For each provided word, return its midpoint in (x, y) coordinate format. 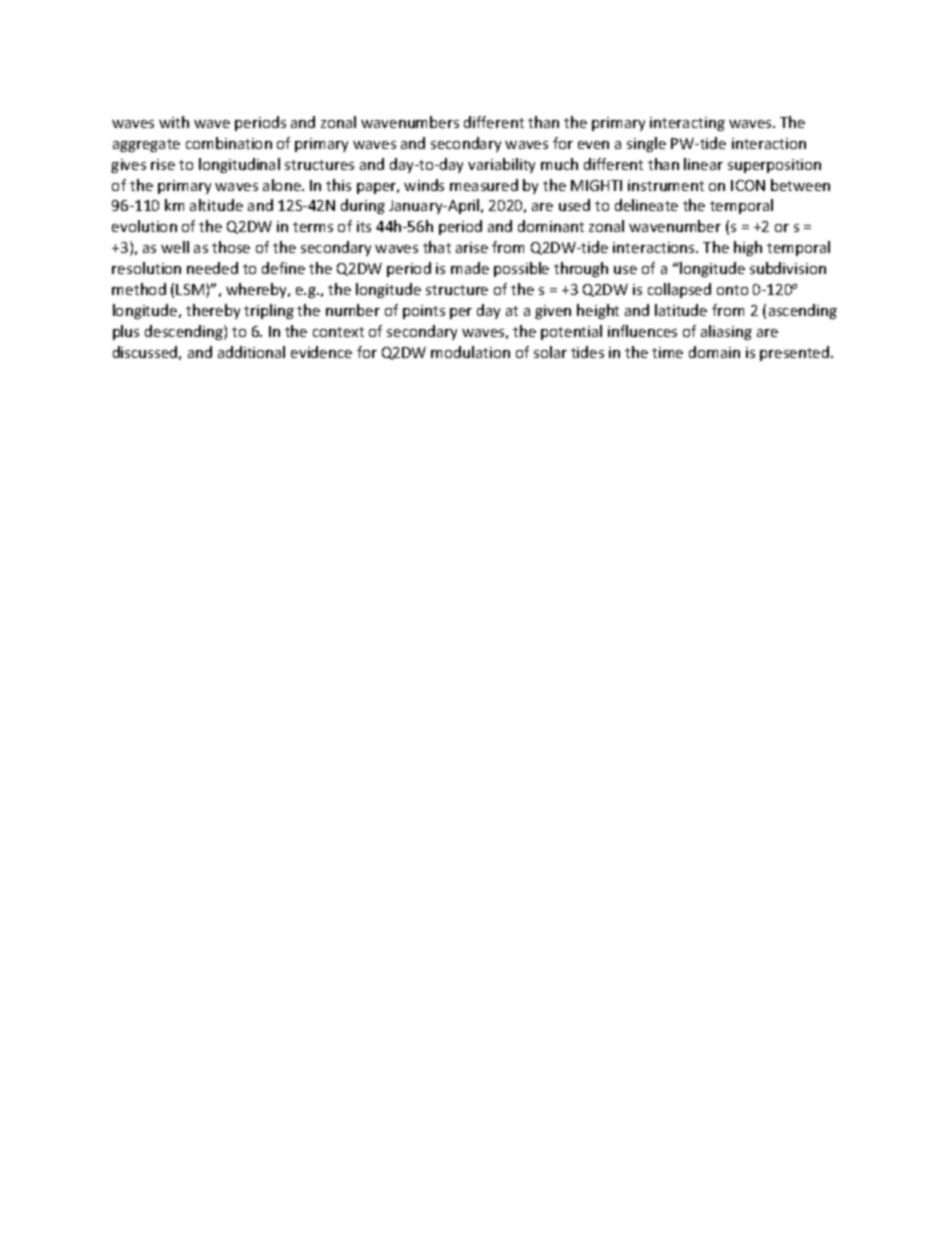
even (593, 145)
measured (484, 185)
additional (251, 352)
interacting (687, 124)
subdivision (788, 268)
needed (212, 268)
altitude (216, 205)
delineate (646, 205)
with (174, 122)
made (470, 268)
